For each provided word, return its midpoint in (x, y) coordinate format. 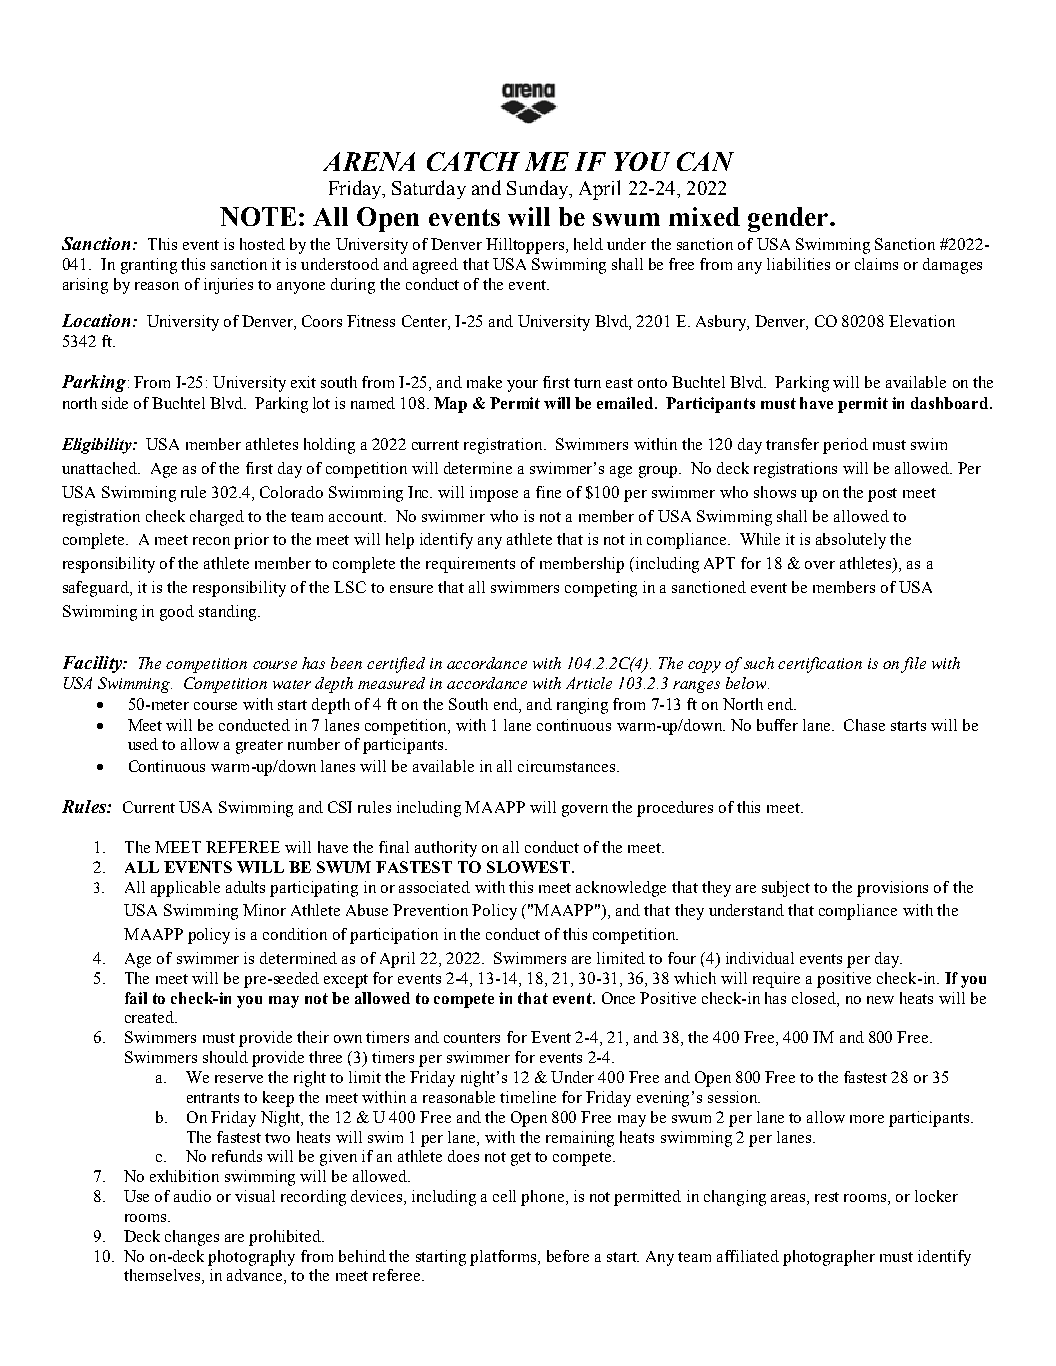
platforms (504, 1258)
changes (192, 1238)
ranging (582, 706)
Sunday (539, 189)
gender (789, 219)
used (143, 744)
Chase (864, 725)
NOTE (258, 216)
